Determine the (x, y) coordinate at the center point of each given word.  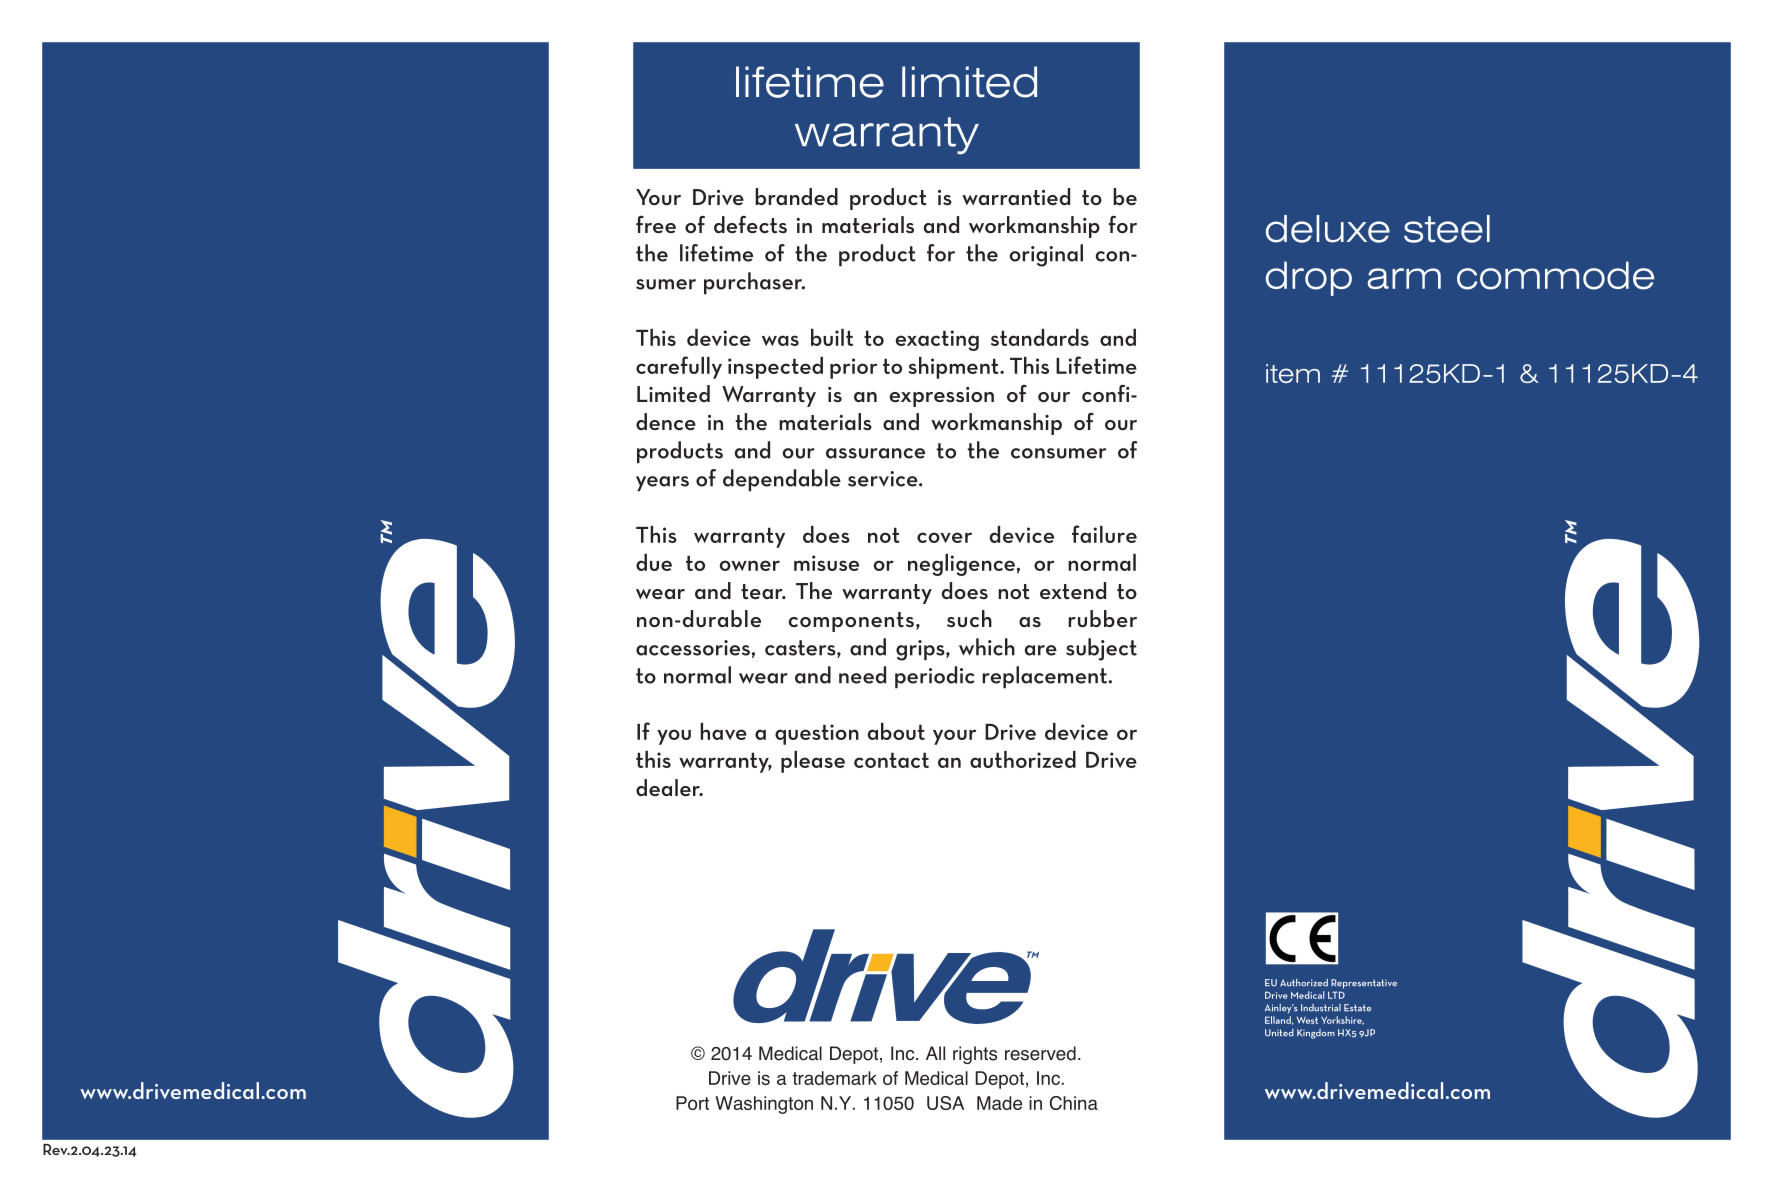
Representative (1364, 984)
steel (1447, 229)
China (1074, 1103)
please (813, 762)
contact (891, 760)
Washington (764, 1105)
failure (1104, 534)
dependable (782, 480)
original (1046, 255)
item (1293, 373)
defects (750, 224)
